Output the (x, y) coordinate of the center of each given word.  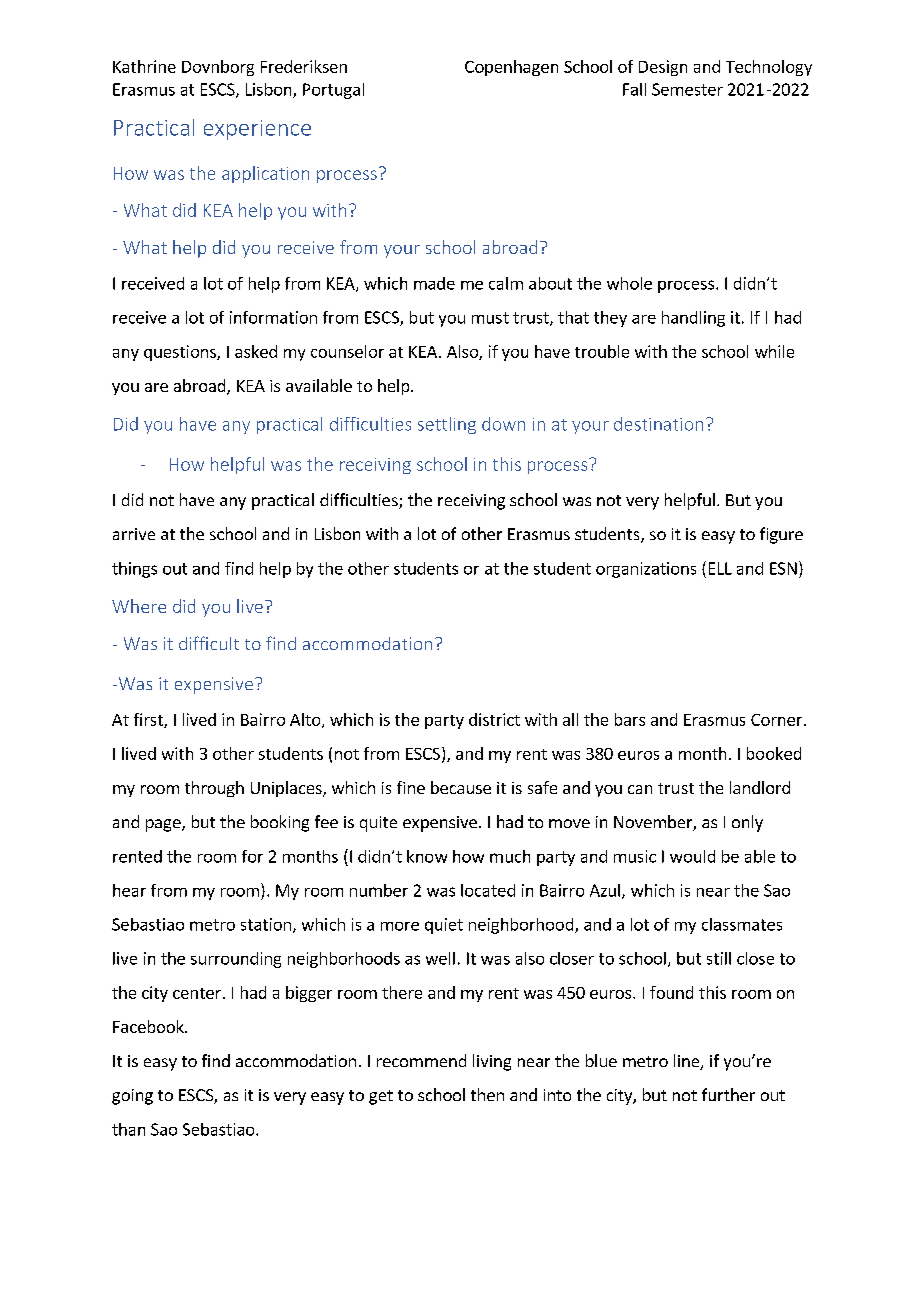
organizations (646, 570)
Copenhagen (511, 68)
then (487, 1094)
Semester (687, 89)
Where (139, 606)
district (494, 719)
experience (257, 130)
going (132, 1097)
